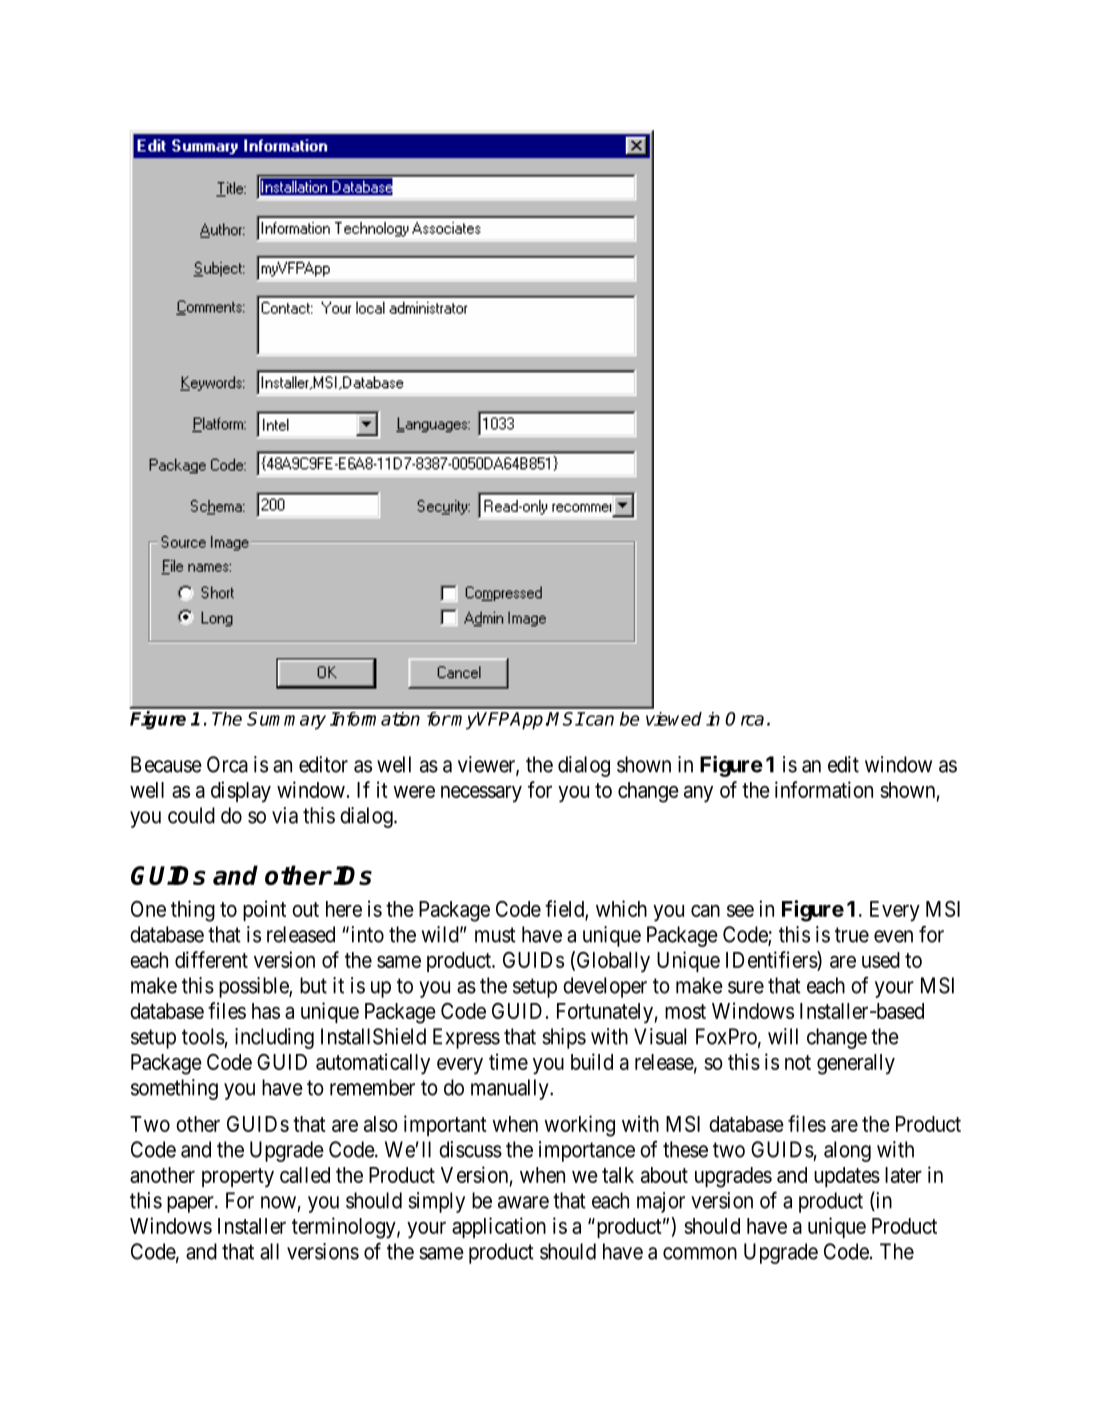  What do you see at coordinates (499, 1227) in the page?
I see `application` at bounding box center [499, 1227].
